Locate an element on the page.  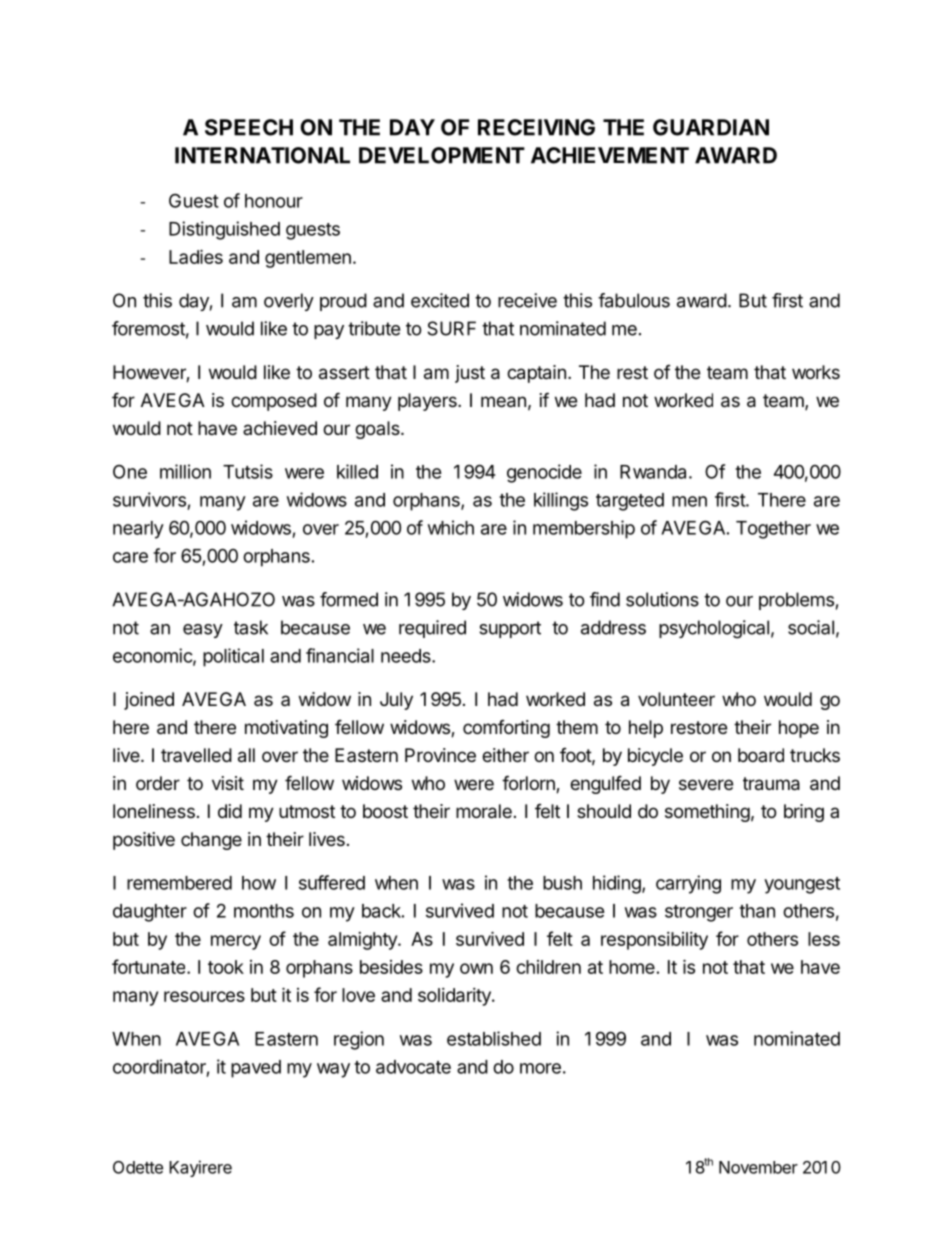
GUARDIAN is located at coordinates (711, 127).
